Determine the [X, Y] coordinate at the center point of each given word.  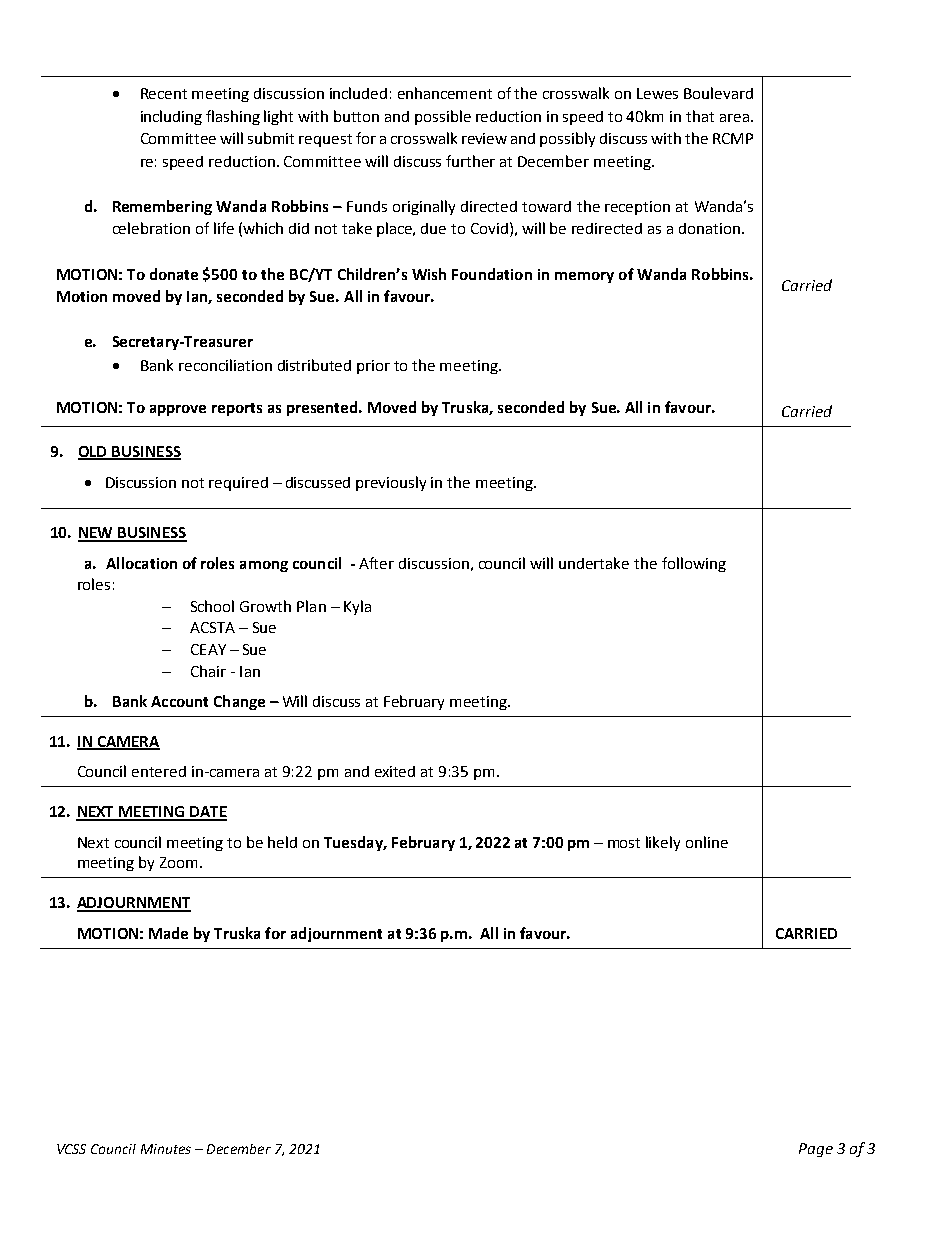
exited [395, 771]
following [694, 564]
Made [168, 933]
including [171, 117]
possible [443, 117]
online [707, 842]
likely [663, 843]
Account [179, 701]
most [624, 843]
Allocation [141, 563]
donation [711, 228]
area [734, 118]
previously [391, 483]
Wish [429, 274]
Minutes [166, 1149]
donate [174, 274]
